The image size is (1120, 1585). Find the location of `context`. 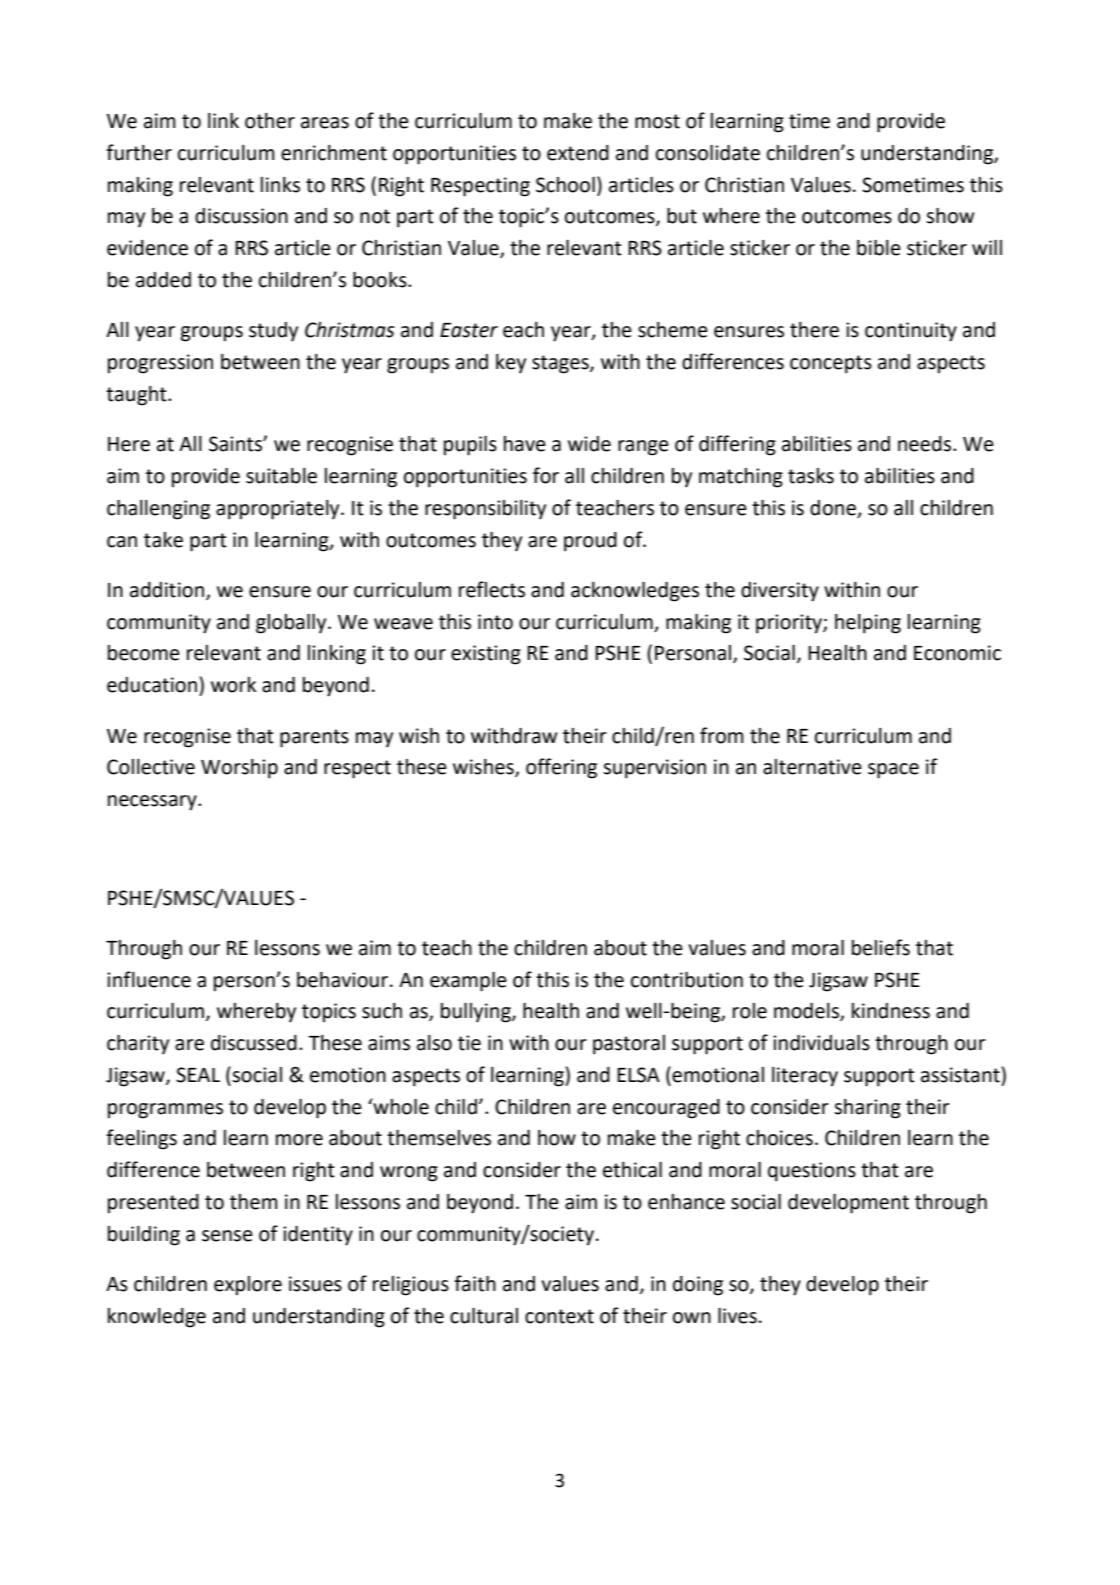

context is located at coordinates (559, 1316).
